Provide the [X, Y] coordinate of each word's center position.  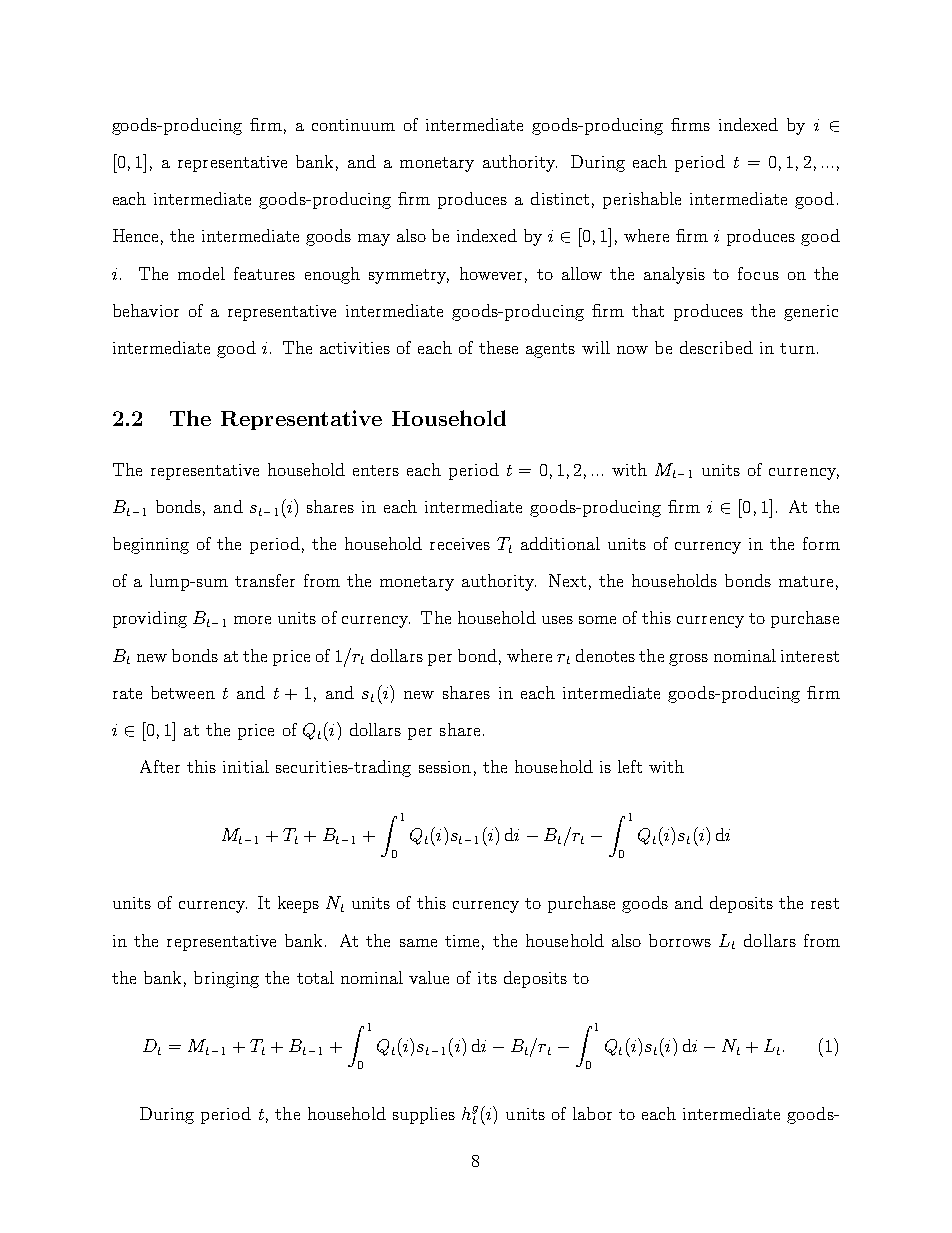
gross [688, 660]
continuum [353, 125]
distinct [560, 198]
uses [557, 620]
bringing [226, 979]
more [252, 620]
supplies [424, 1115]
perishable [642, 200]
